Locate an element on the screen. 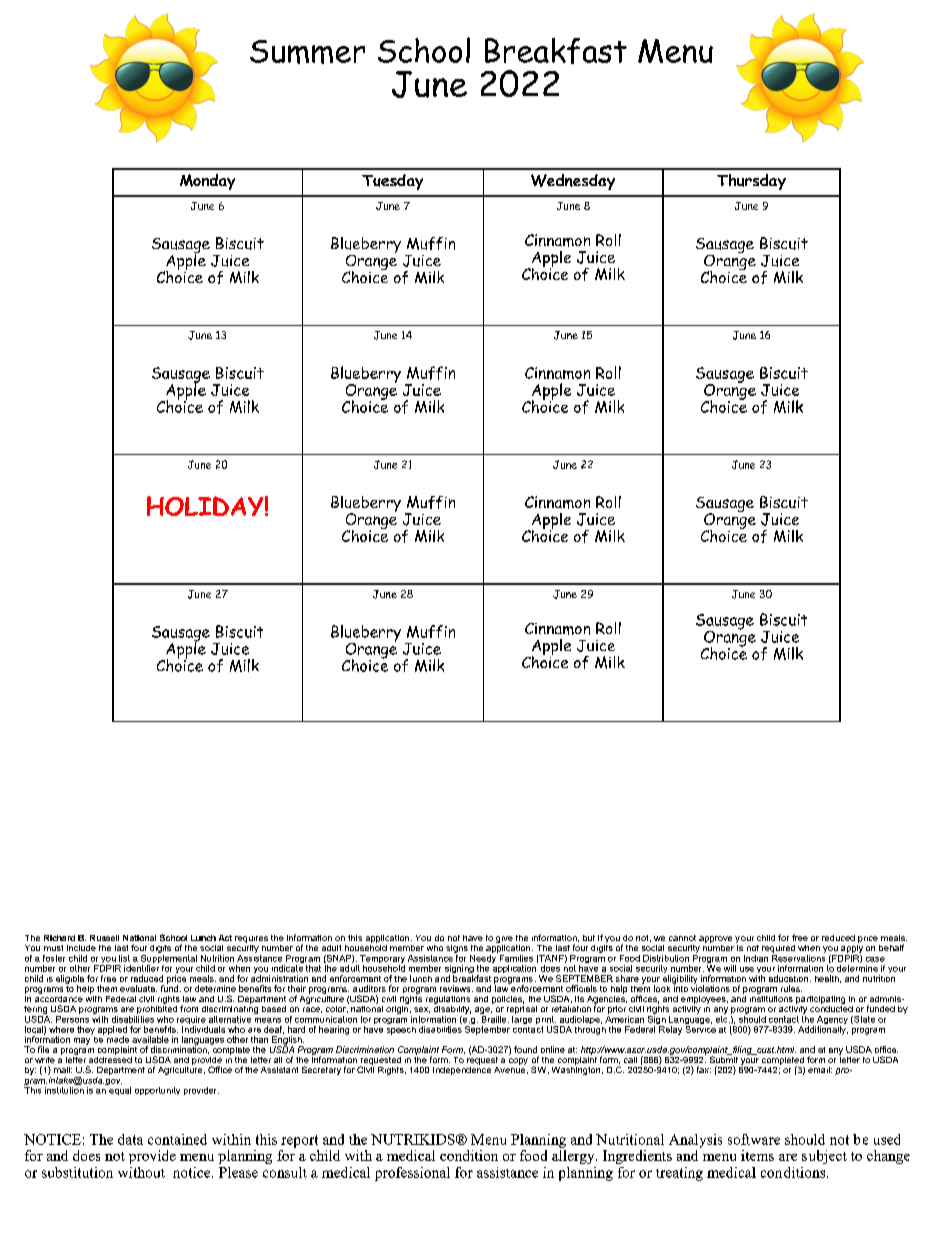 This screenshot has height=1233, width=952. Reservations is located at coordinates (798, 957).
